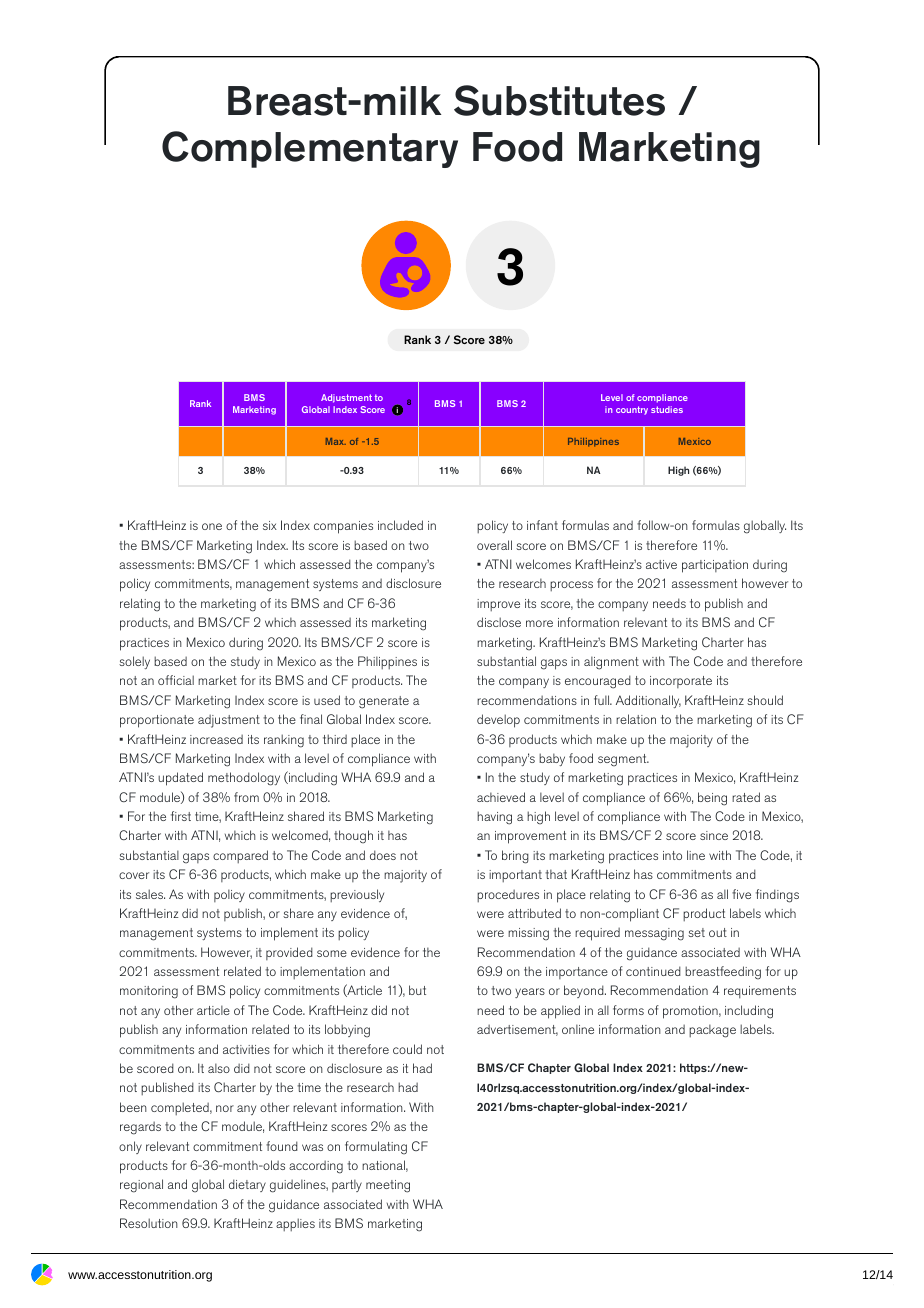  I want to click on meeting, so click(388, 1186).
